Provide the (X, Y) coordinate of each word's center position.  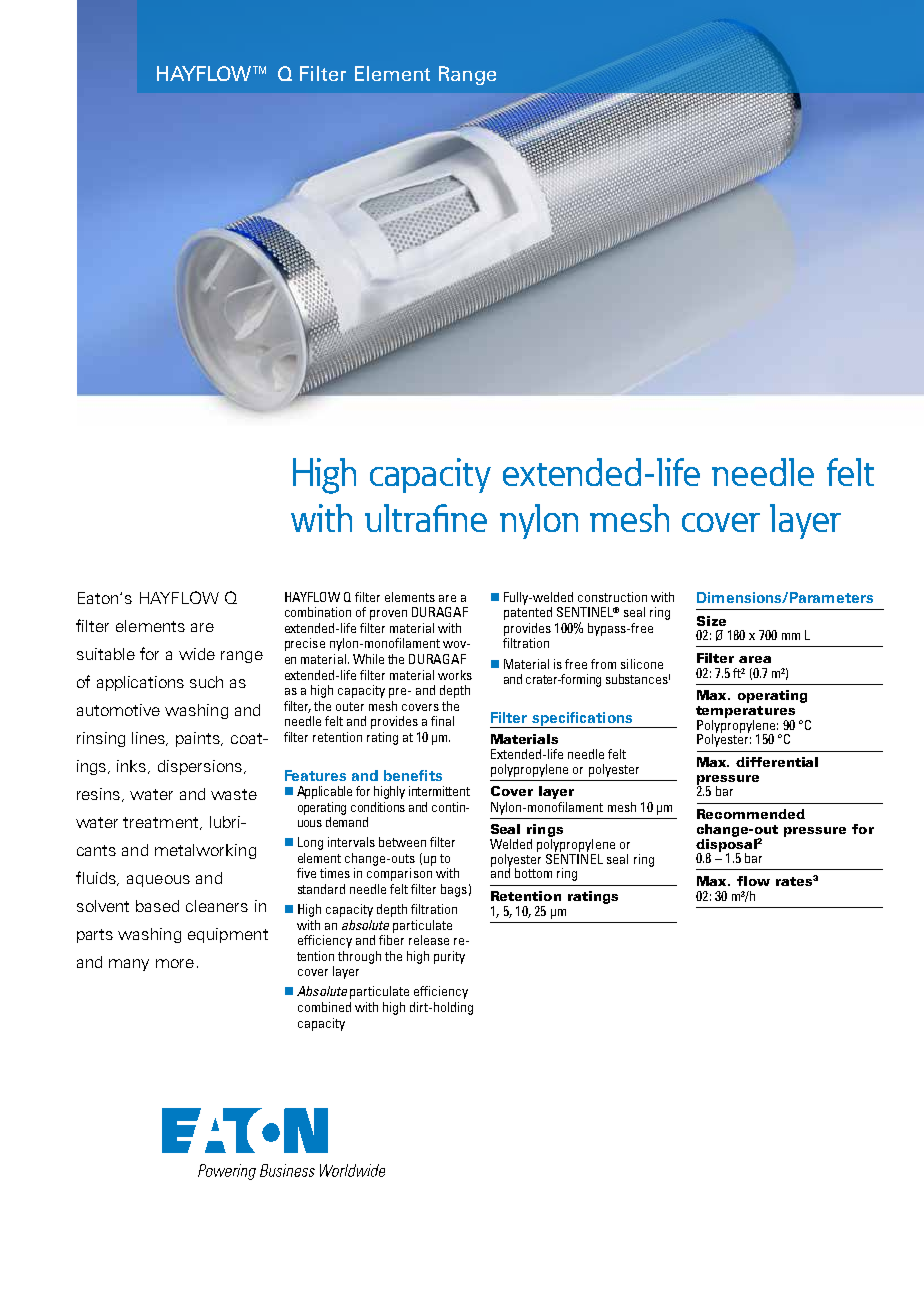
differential (777, 762)
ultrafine (426, 518)
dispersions (201, 767)
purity (449, 957)
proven (388, 615)
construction (612, 597)
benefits (413, 775)
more (175, 963)
